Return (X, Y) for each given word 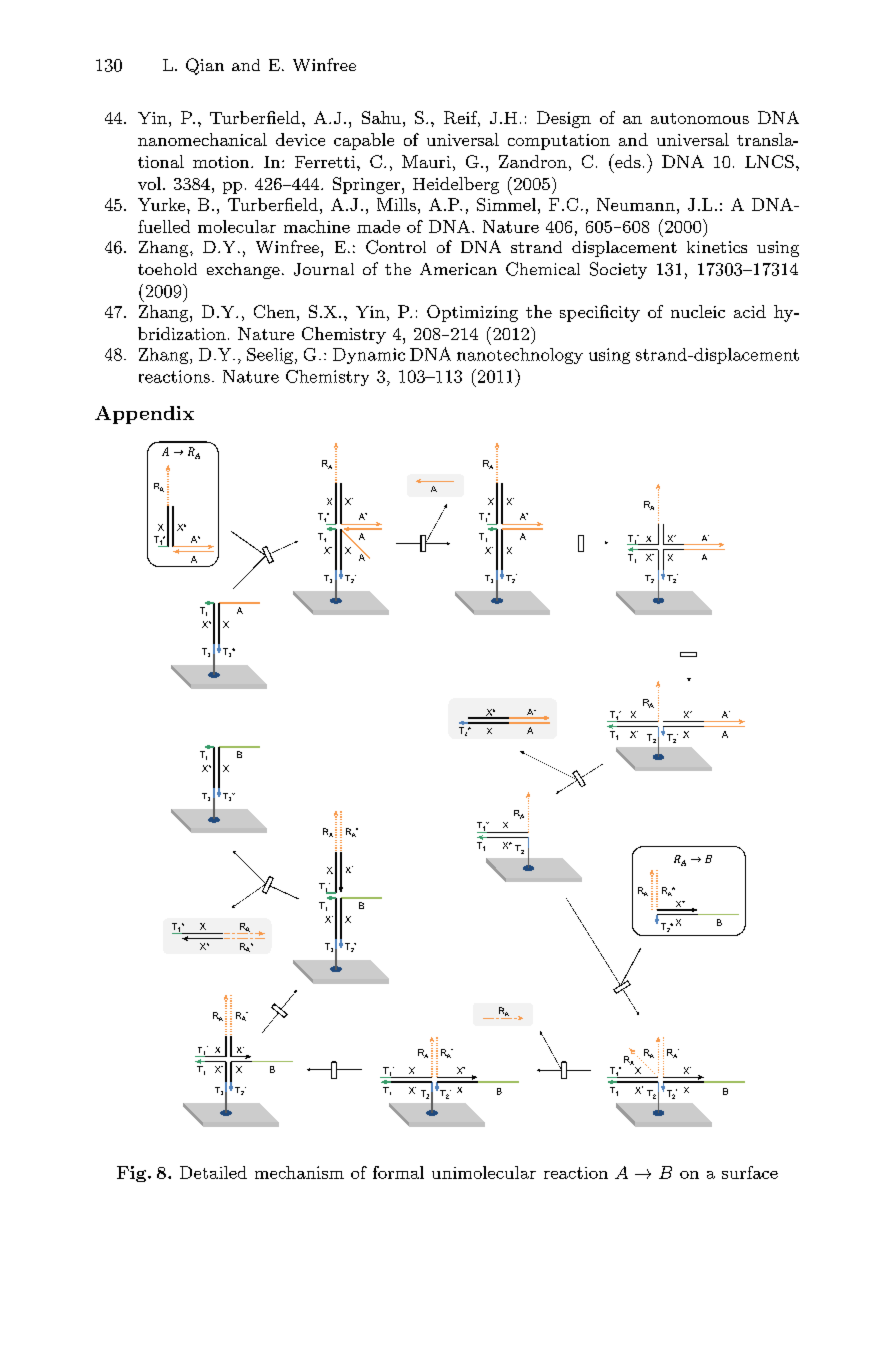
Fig (133, 1174)
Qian (205, 66)
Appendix (144, 415)
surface (750, 1172)
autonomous (700, 118)
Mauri (426, 161)
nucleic (698, 311)
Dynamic (369, 356)
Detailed (213, 1172)
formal (398, 1172)
